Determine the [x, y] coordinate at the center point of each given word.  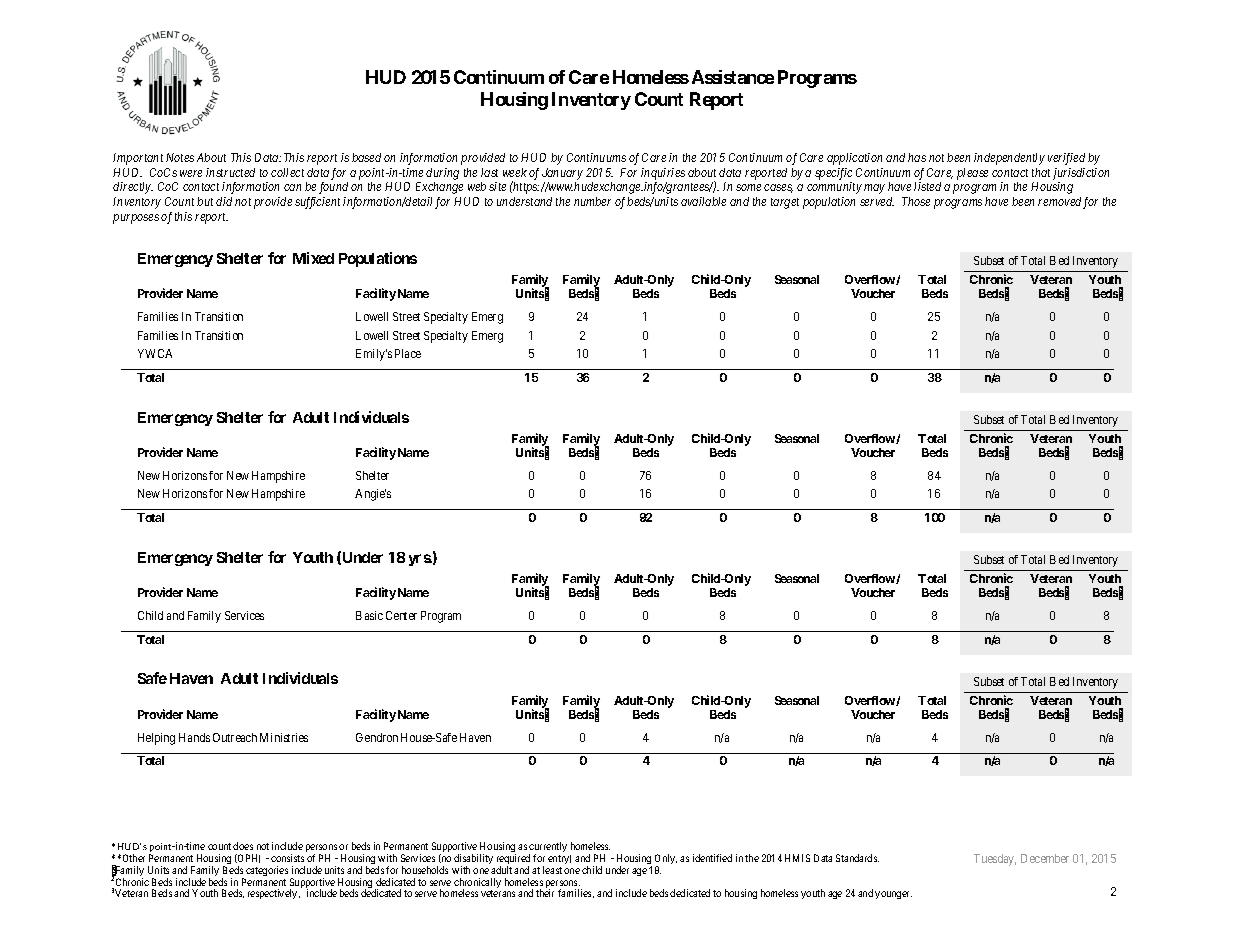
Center [401, 615]
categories [267, 871]
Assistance [733, 77]
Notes [180, 157]
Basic [369, 615]
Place [408, 353]
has [917, 157]
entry [559, 859]
